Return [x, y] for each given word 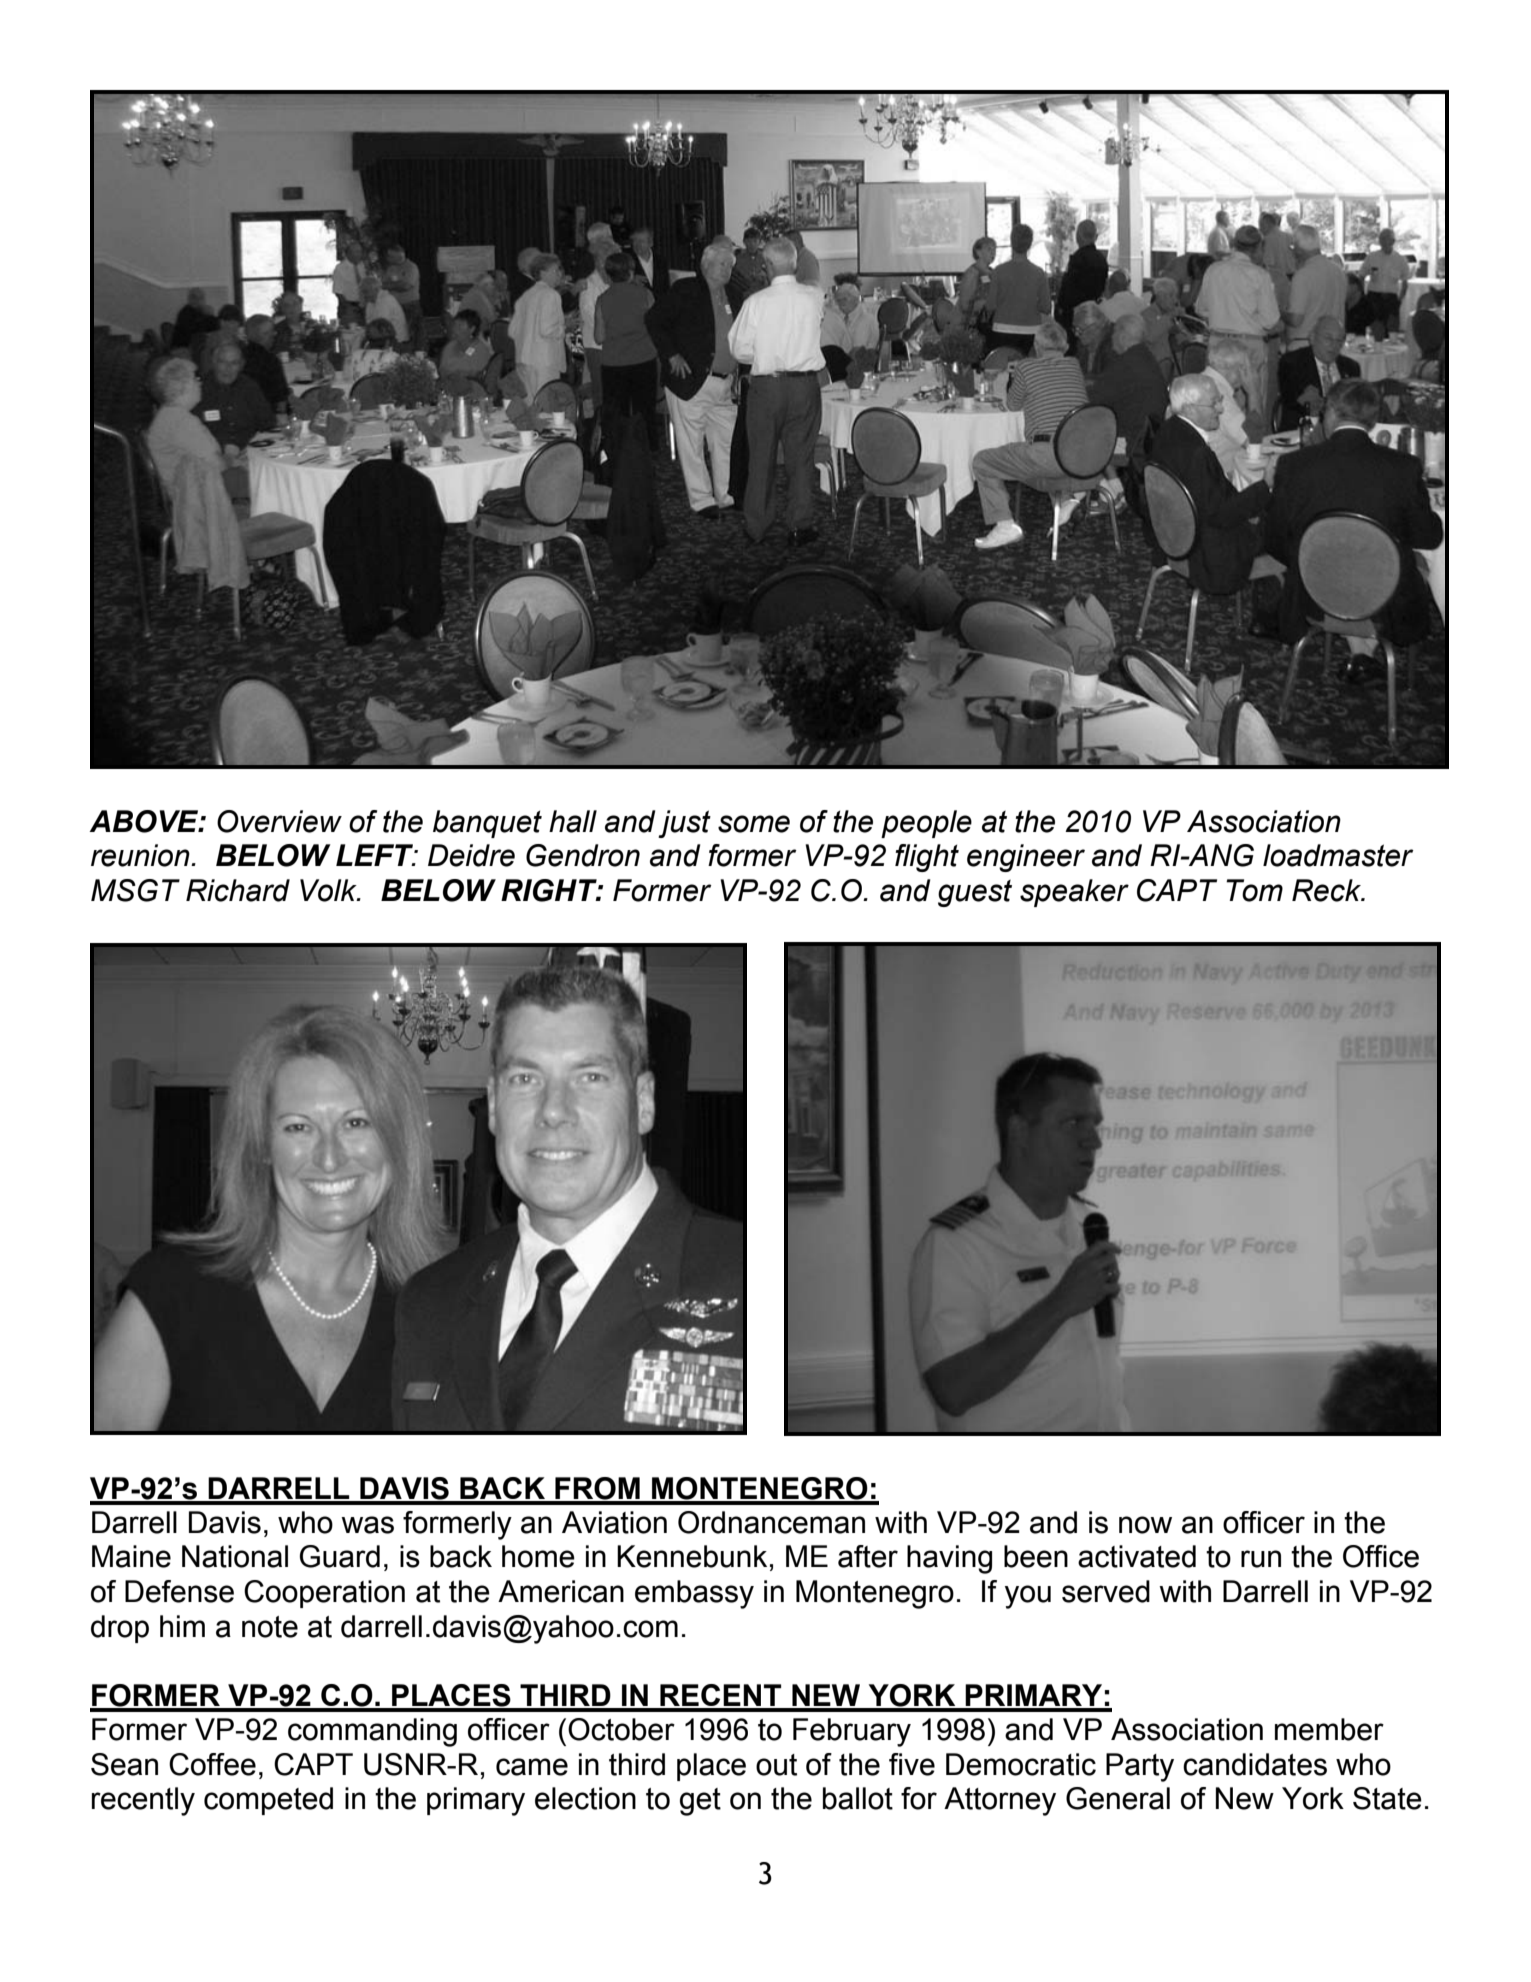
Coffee [212, 1764]
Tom [1254, 890]
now [1145, 1525]
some [754, 824]
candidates [1255, 1764]
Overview [279, 821]
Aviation [614, 1522]
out [776, 1765]
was [367, 1525]
